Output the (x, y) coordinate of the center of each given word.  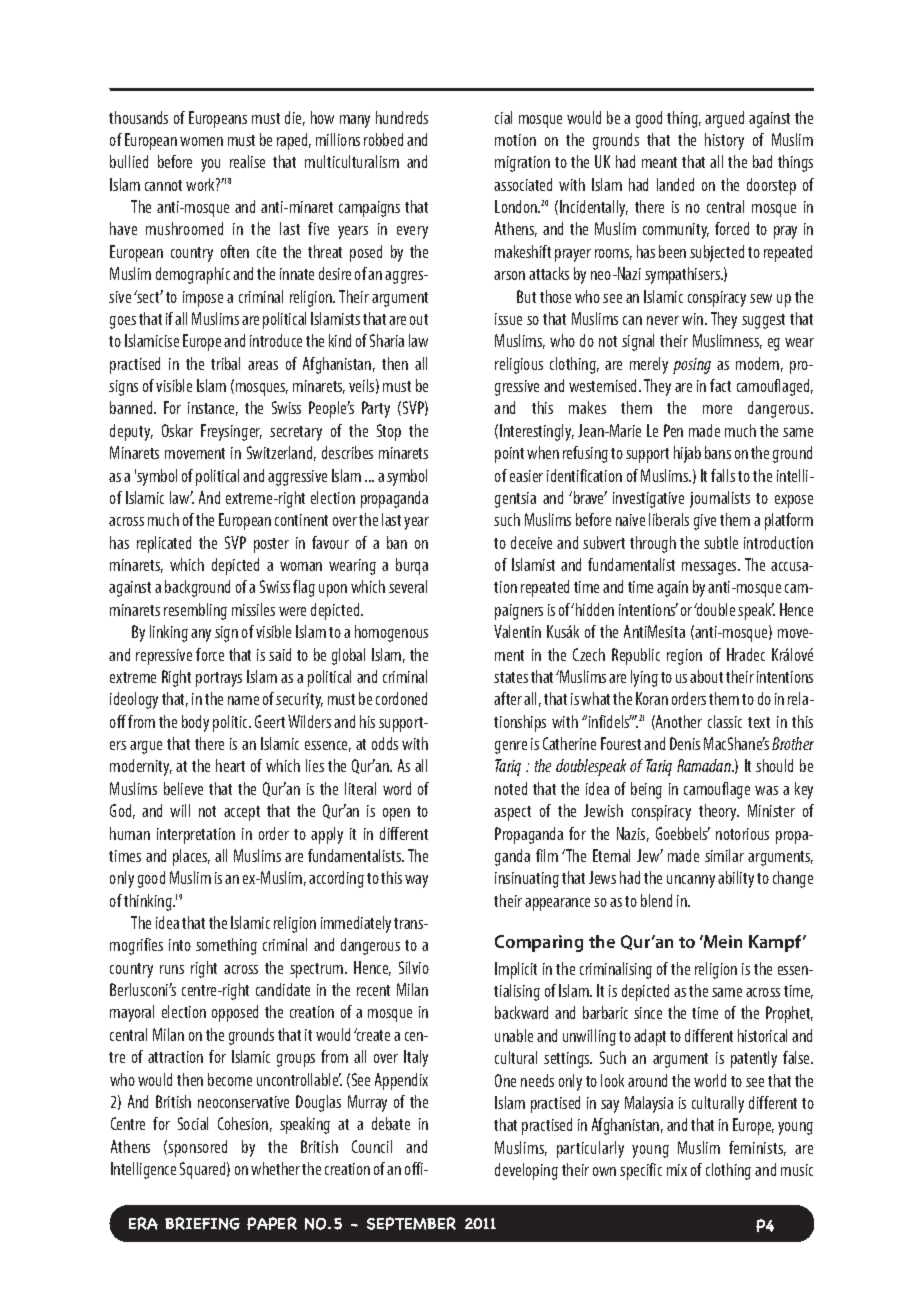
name (243, 700)
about (706, 676)
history (724, 141)
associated (523, 184)
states (511, 677)
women (201, 141)
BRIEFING (202, 1223)
